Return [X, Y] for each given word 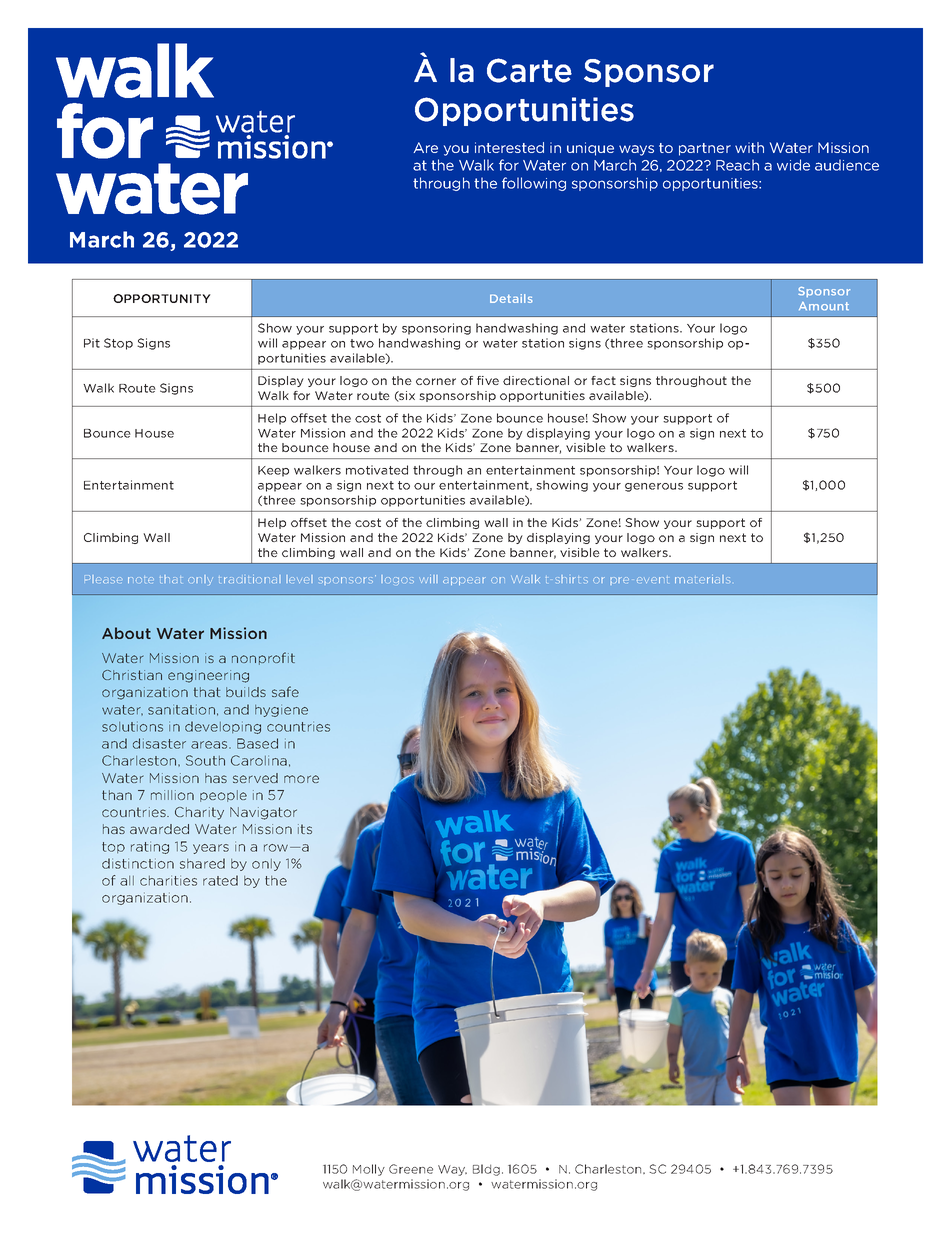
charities [168, 880]
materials [702, 579]
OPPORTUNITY [162, 298]
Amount [824, 306]
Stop [118, 344]
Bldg [486, 1170]
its [305, 829]
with [749, 147]
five [488, 380]
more [301, 779]
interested [509, 147]
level [299, 579]
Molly [369, 1170]
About [126, 633]
